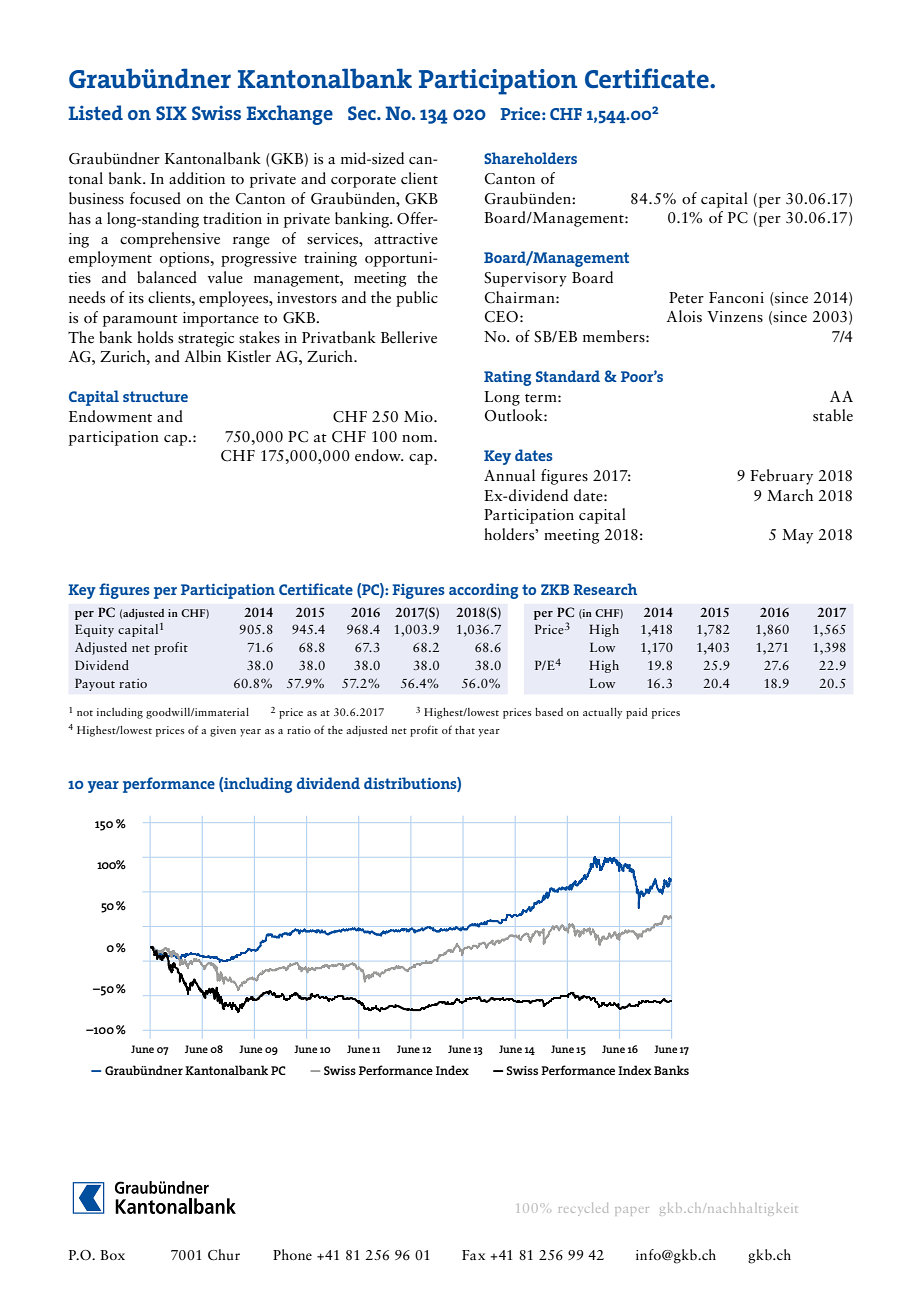  Describe the element at coordinates (465, 730) in the page. I see `that` at that location.
